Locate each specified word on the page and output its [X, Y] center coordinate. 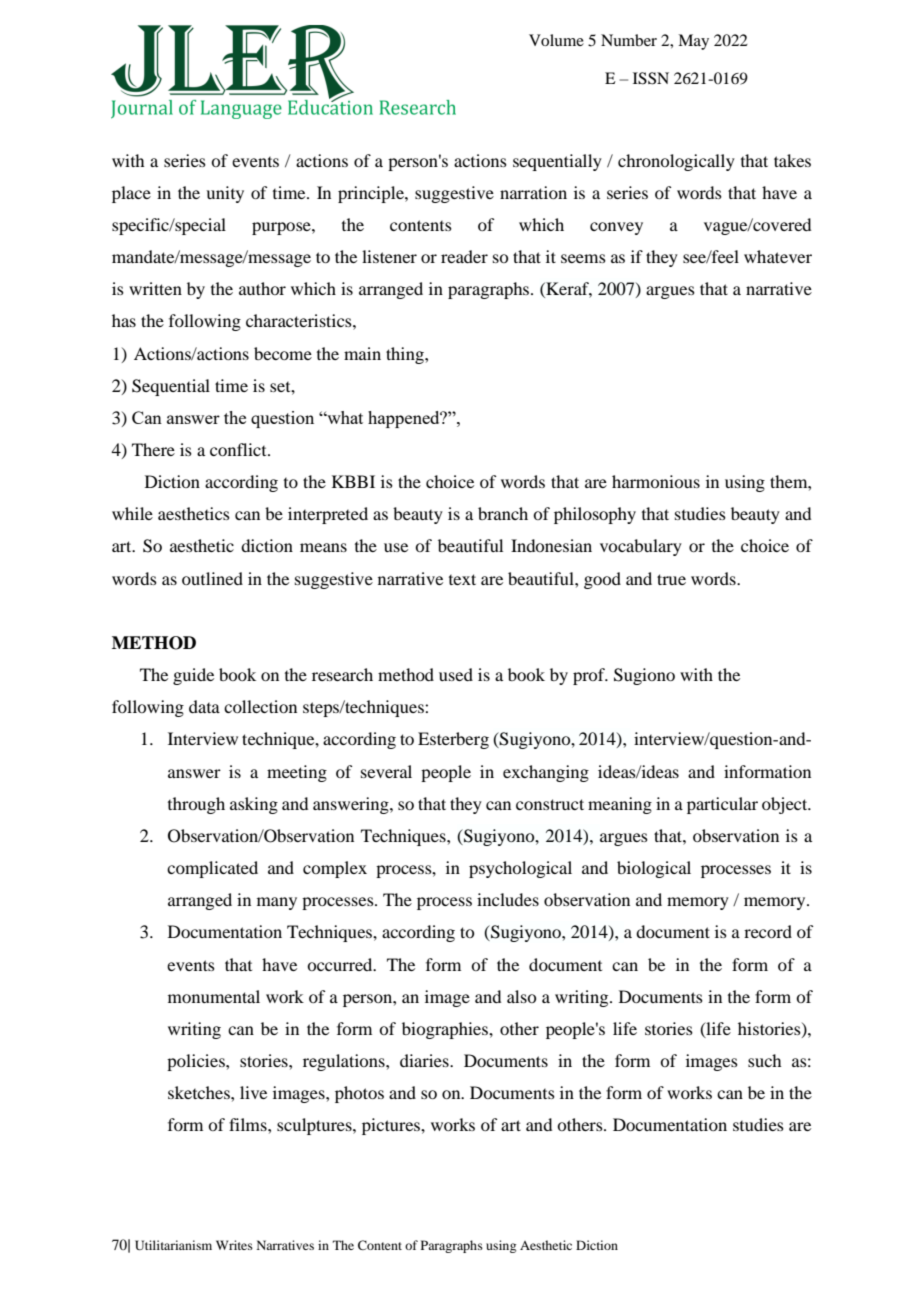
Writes [234, 1245]
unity [225, 194]
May [693, 42]
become [283, 353]
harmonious [656, 481]
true [671, 579]
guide [193, 676]
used [456, 674]
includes [508, 899]
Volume [556, 40]
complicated [212, 869]
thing [406, 355]
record [768, 931]
